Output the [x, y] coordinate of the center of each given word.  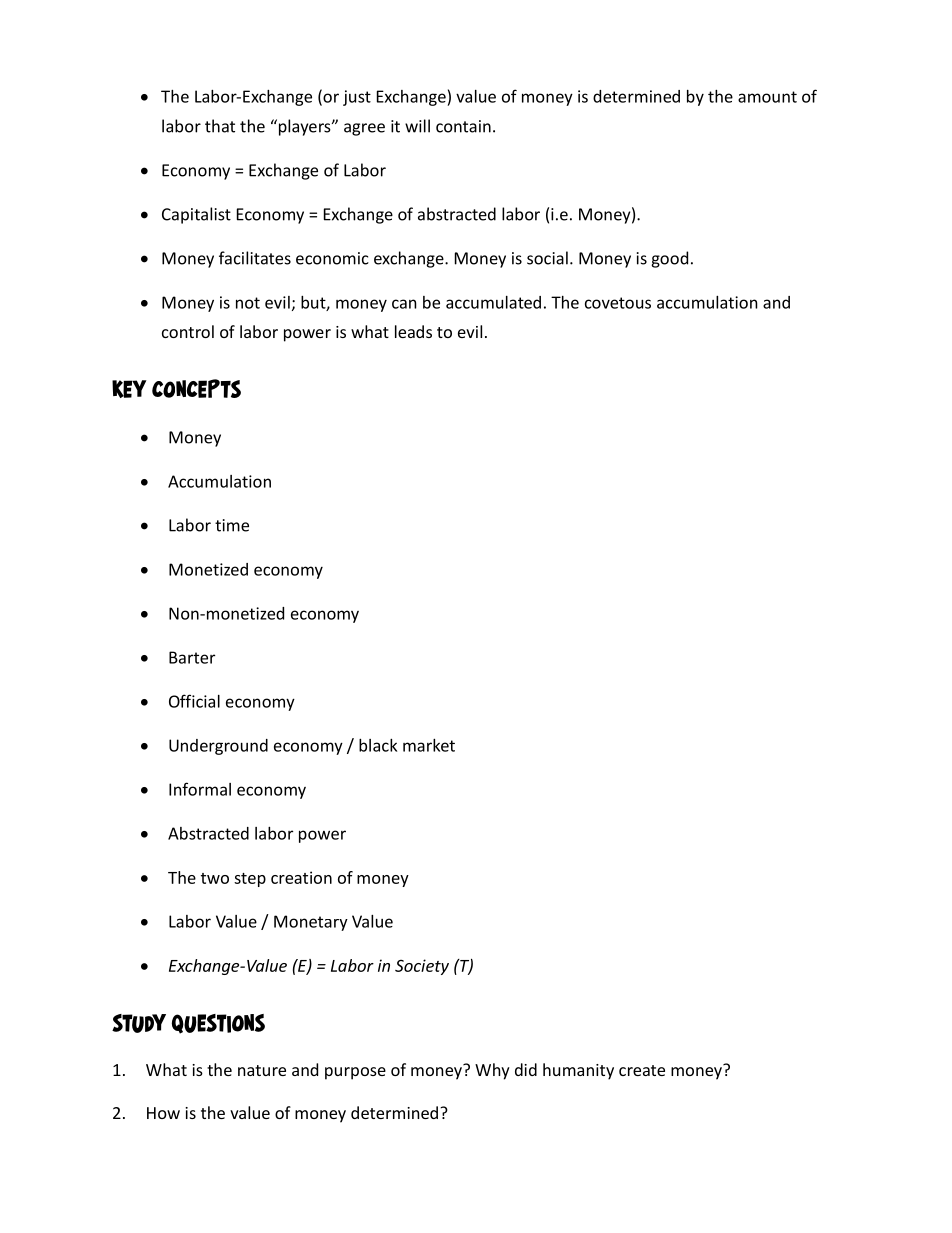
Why [492, 1071]
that [220, 126]
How [163, 1113]
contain [463, 126]
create [642, 1070]
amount [767, 97]
